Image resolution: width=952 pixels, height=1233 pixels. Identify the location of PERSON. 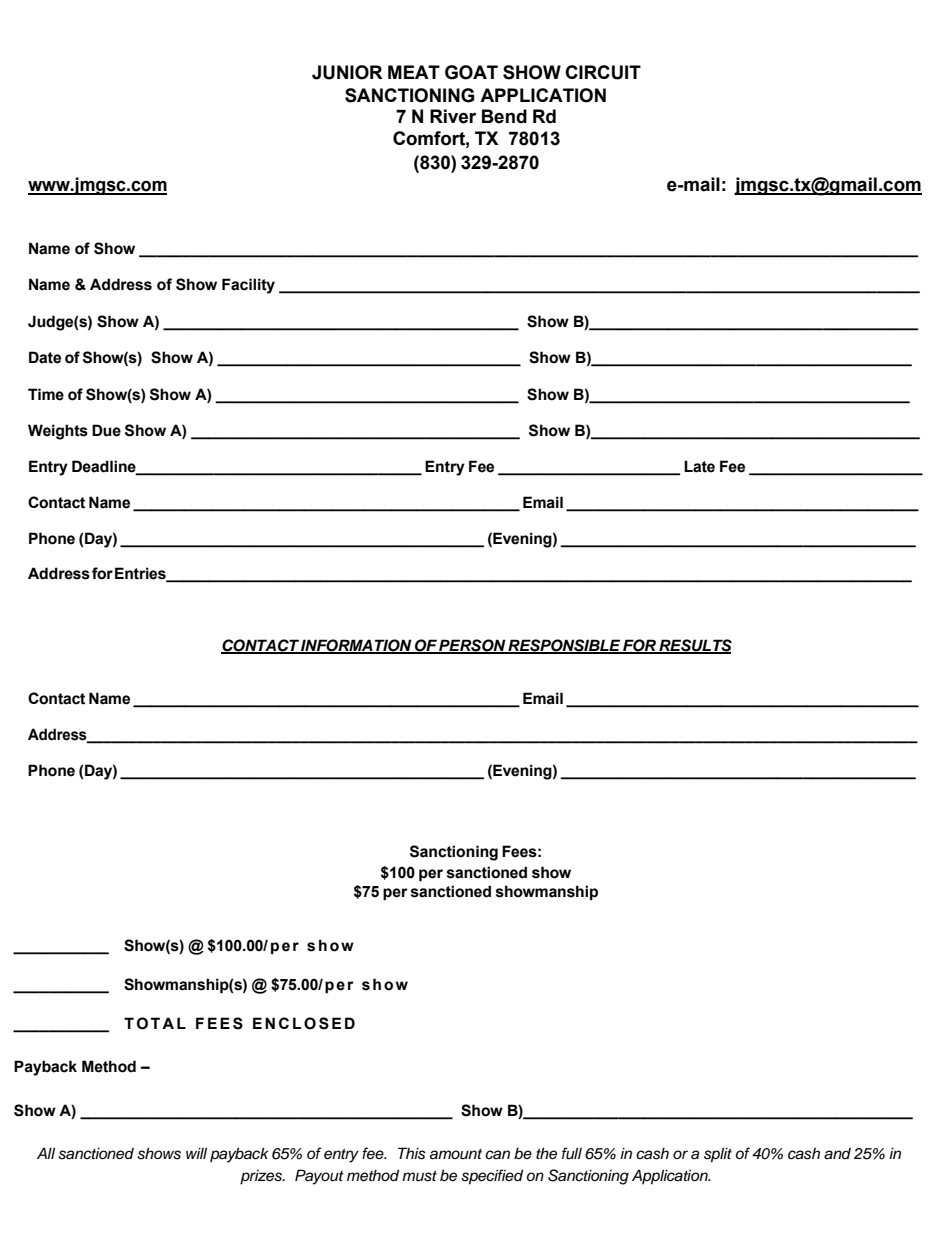
(472, 646).
